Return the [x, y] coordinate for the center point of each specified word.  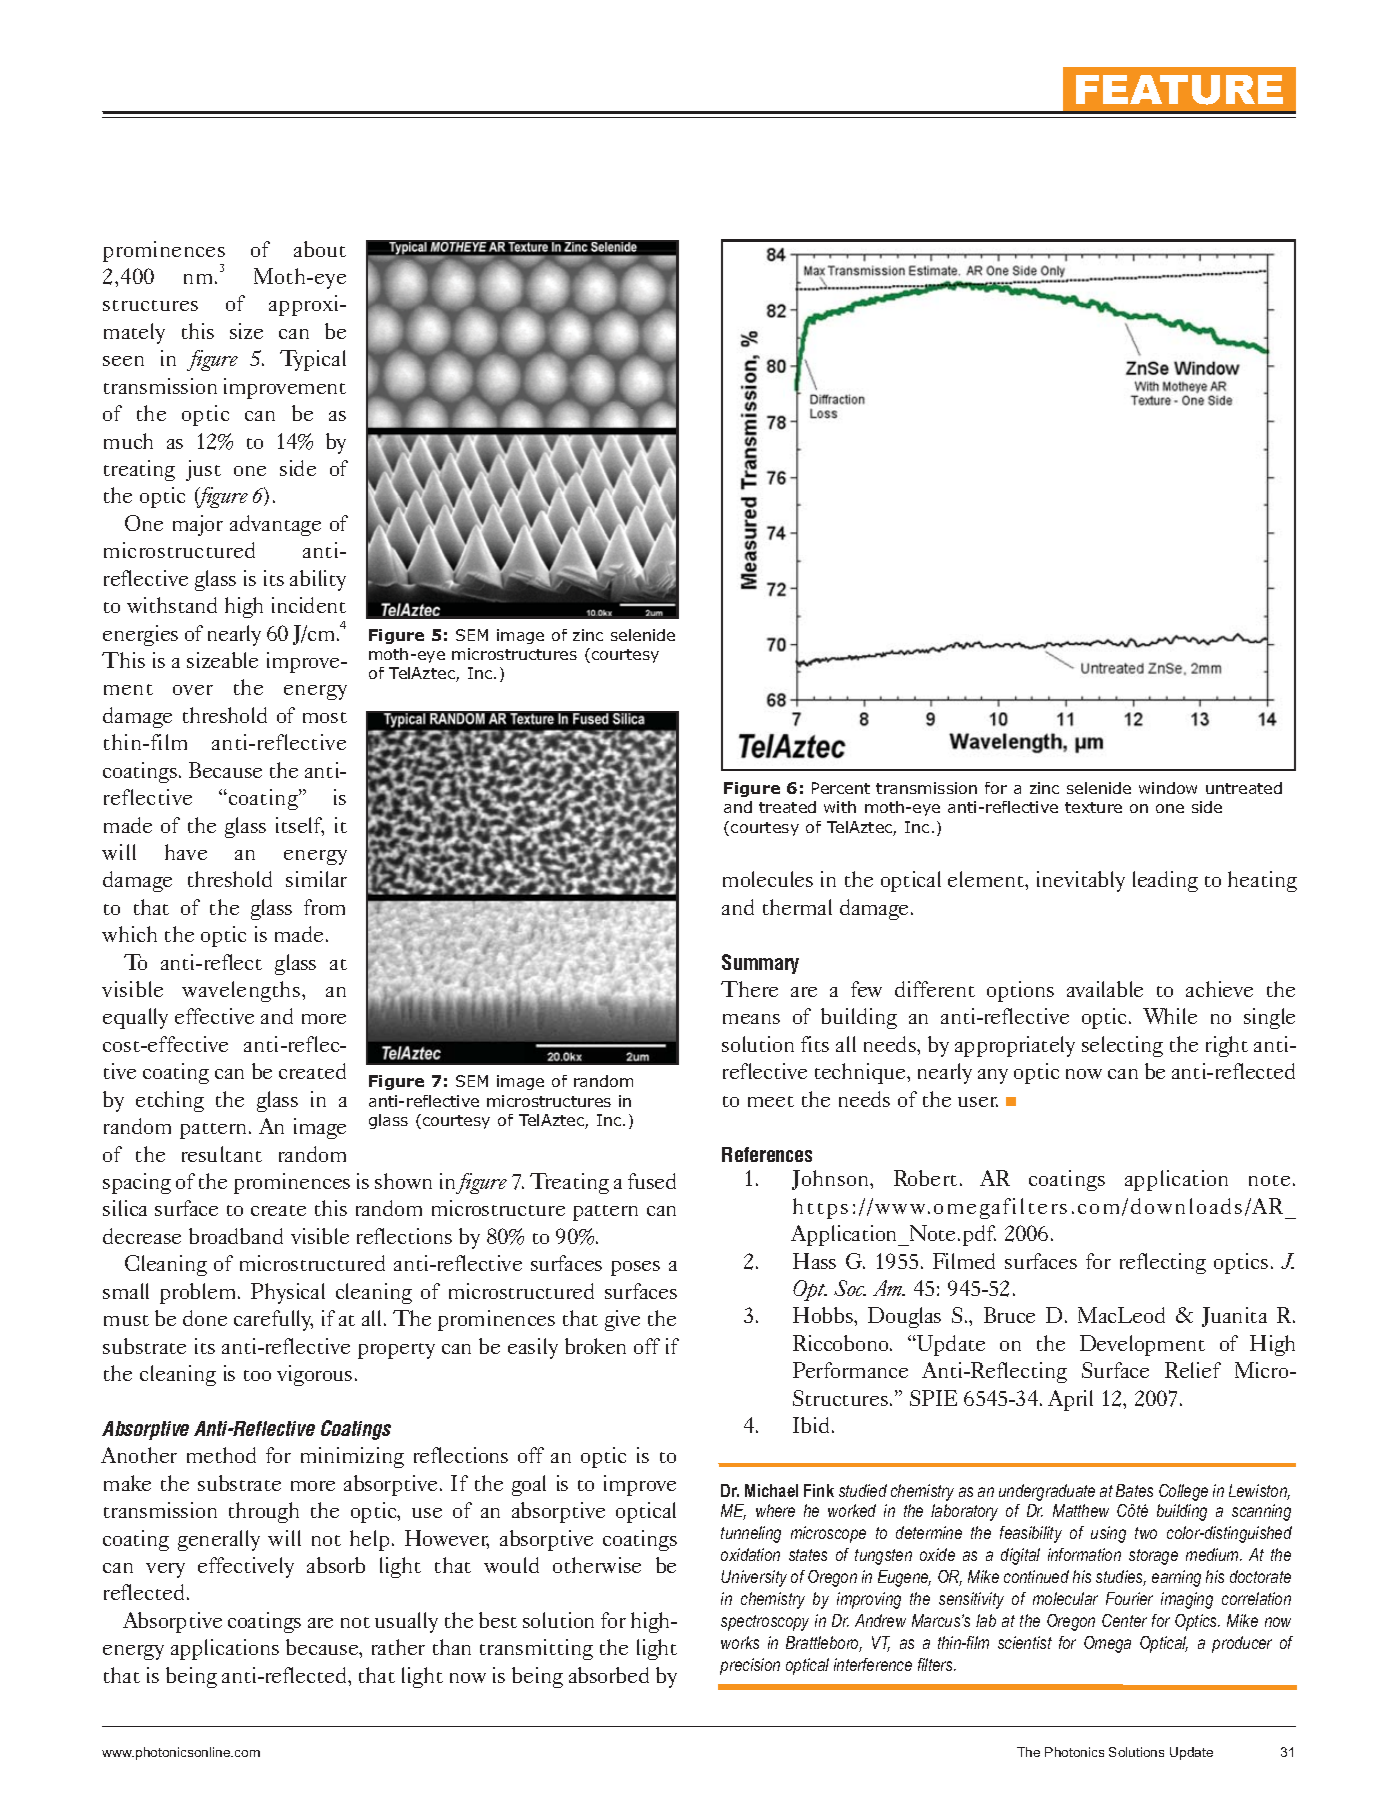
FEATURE [1179, 90]
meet [771, 1101]
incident [309, 605]
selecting [1122, 1046]
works [740, 1642]
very [165, 1570]
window [1168, 788]
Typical [313, 360]
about [320, 249]
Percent [841, 788]
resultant [222, 1154]
